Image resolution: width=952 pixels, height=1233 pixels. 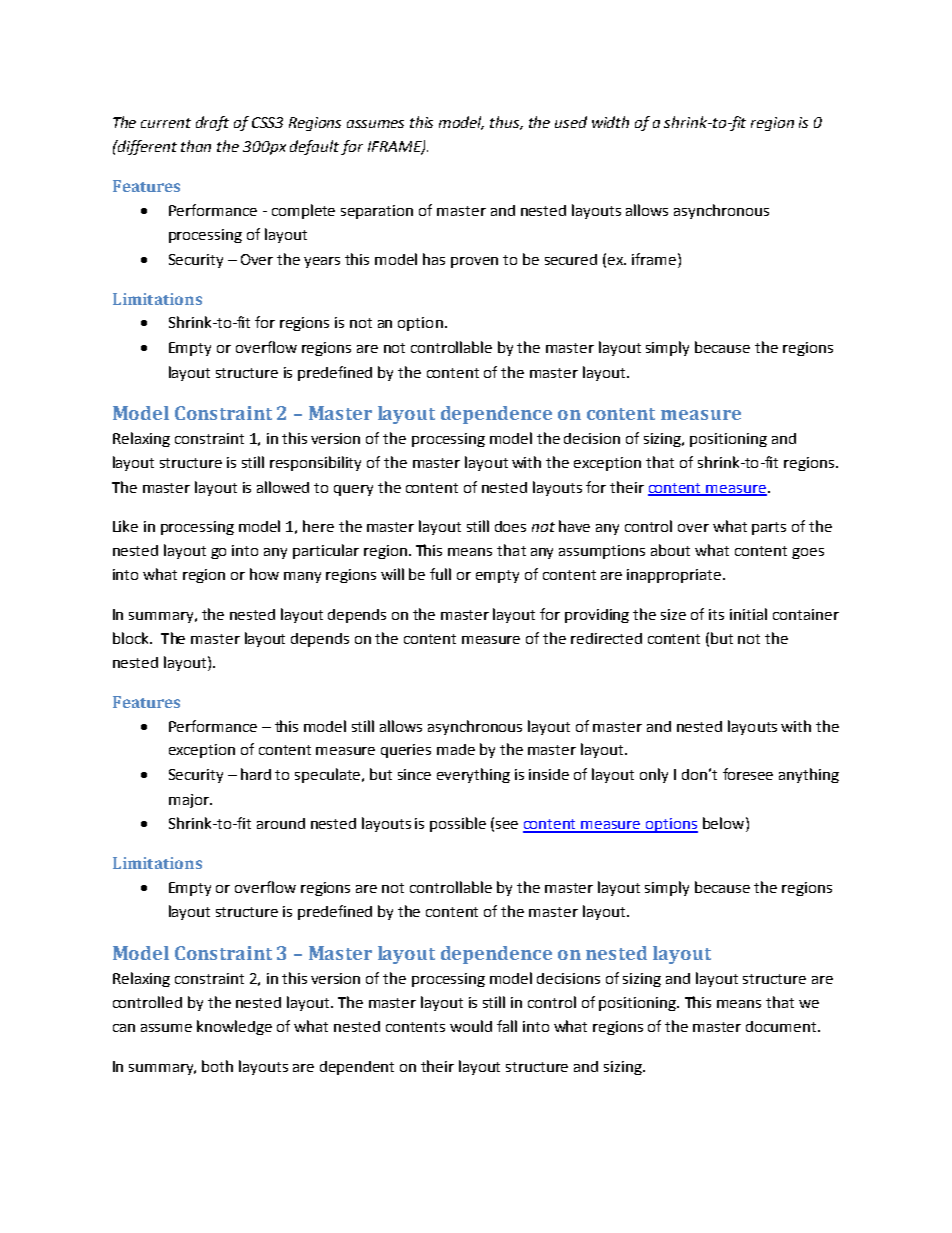 What do you see at coordinates (769, 528) in the image?
I see `parts` at bounding box center [769, 528].
